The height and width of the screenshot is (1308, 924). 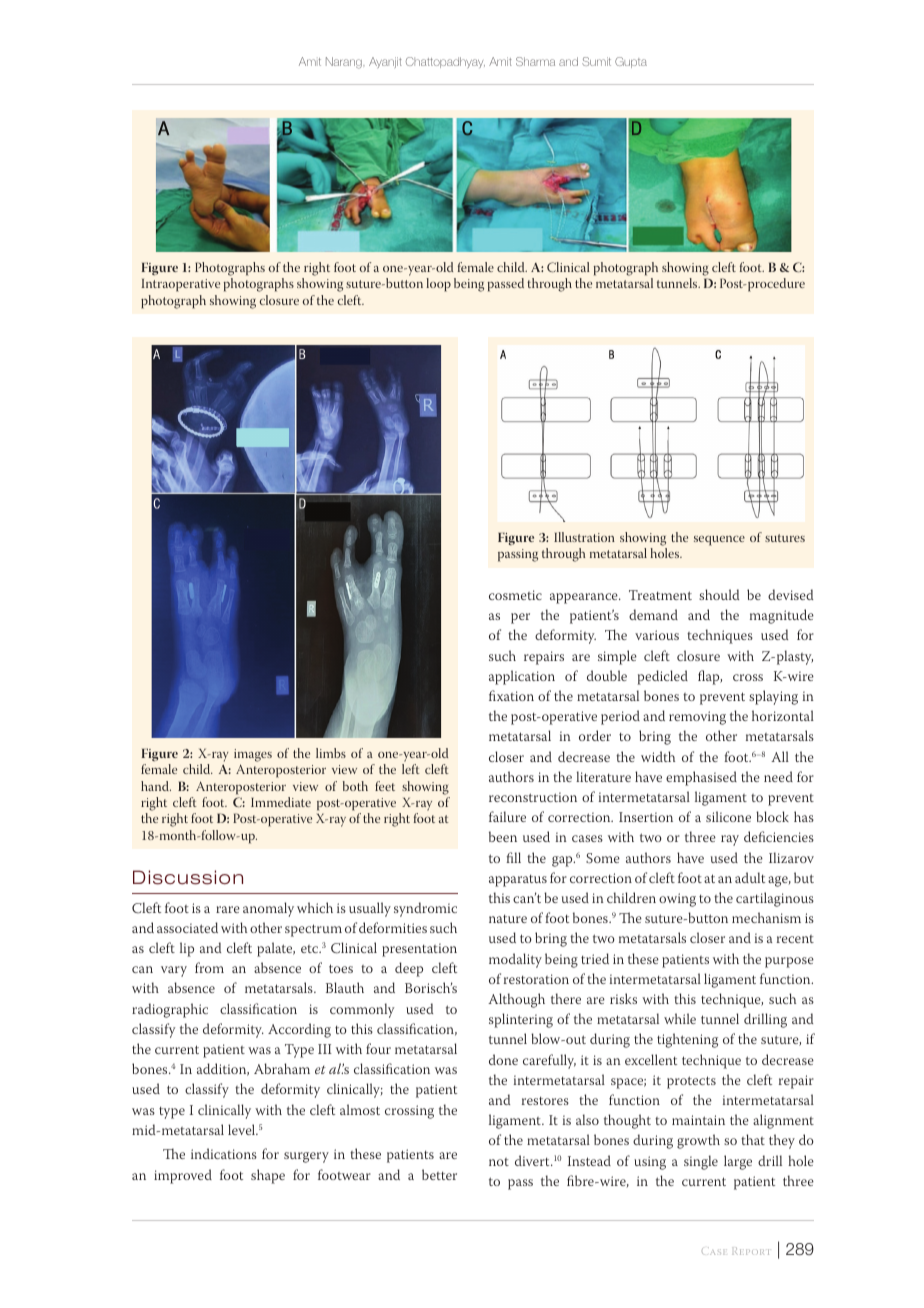 I want to click on loop, so click(x=438, y=285).
